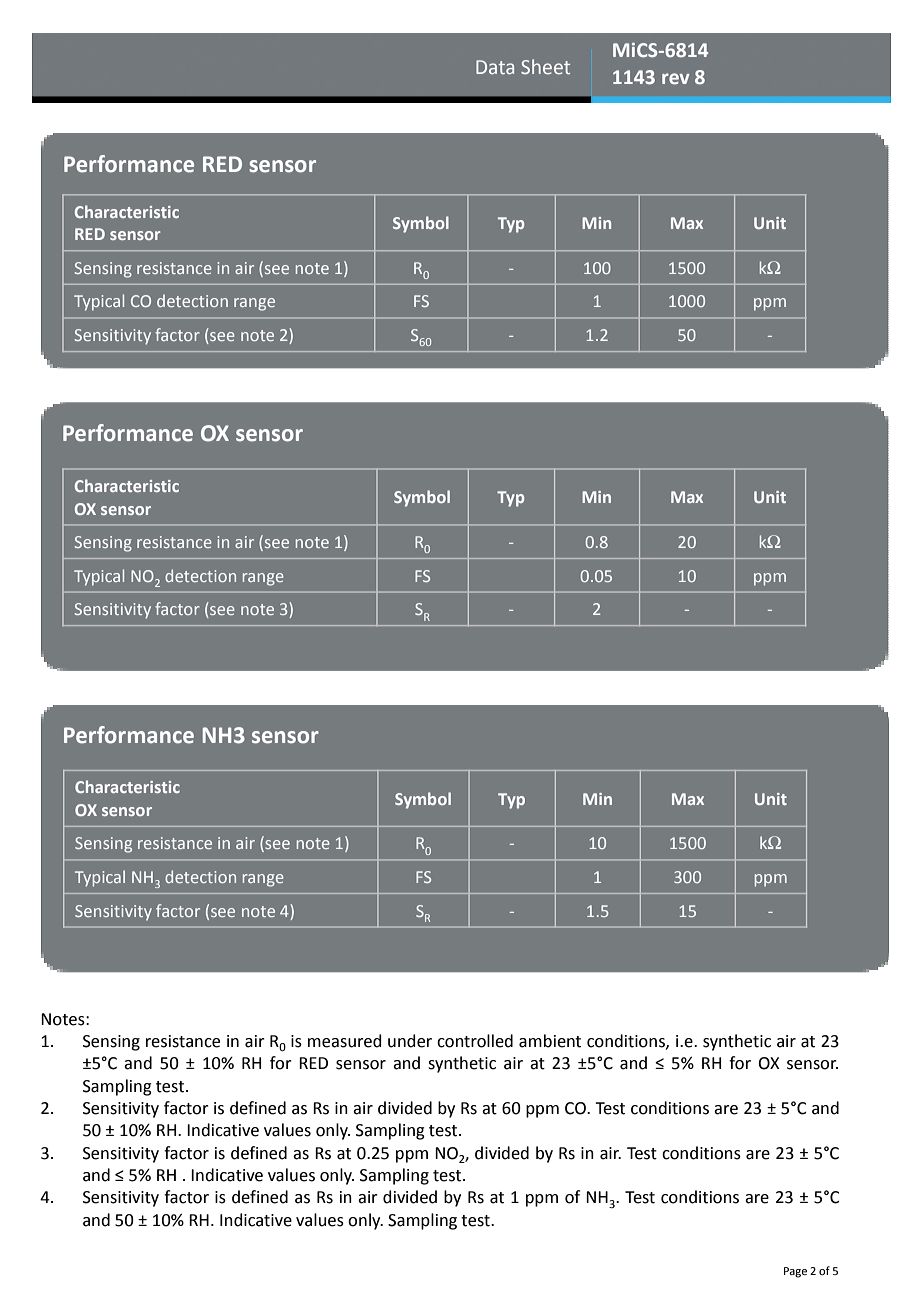 The image size is (924, 1308). Describe the element at coordinates (550, 1041) in the screenshot. I see `ambient` at that location.
